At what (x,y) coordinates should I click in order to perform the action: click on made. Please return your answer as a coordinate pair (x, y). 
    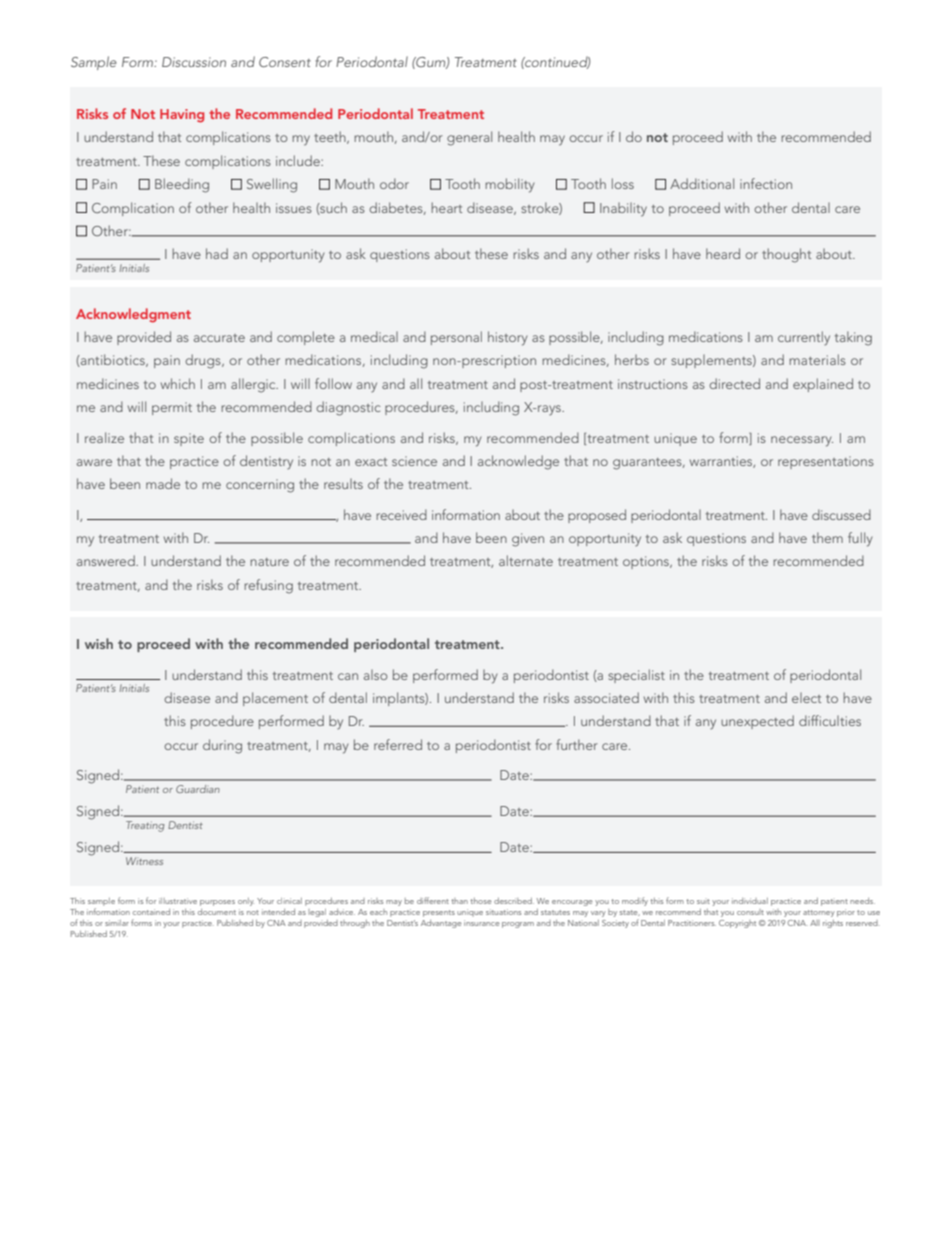
    Looking at the image, I should click on (163, 483).
